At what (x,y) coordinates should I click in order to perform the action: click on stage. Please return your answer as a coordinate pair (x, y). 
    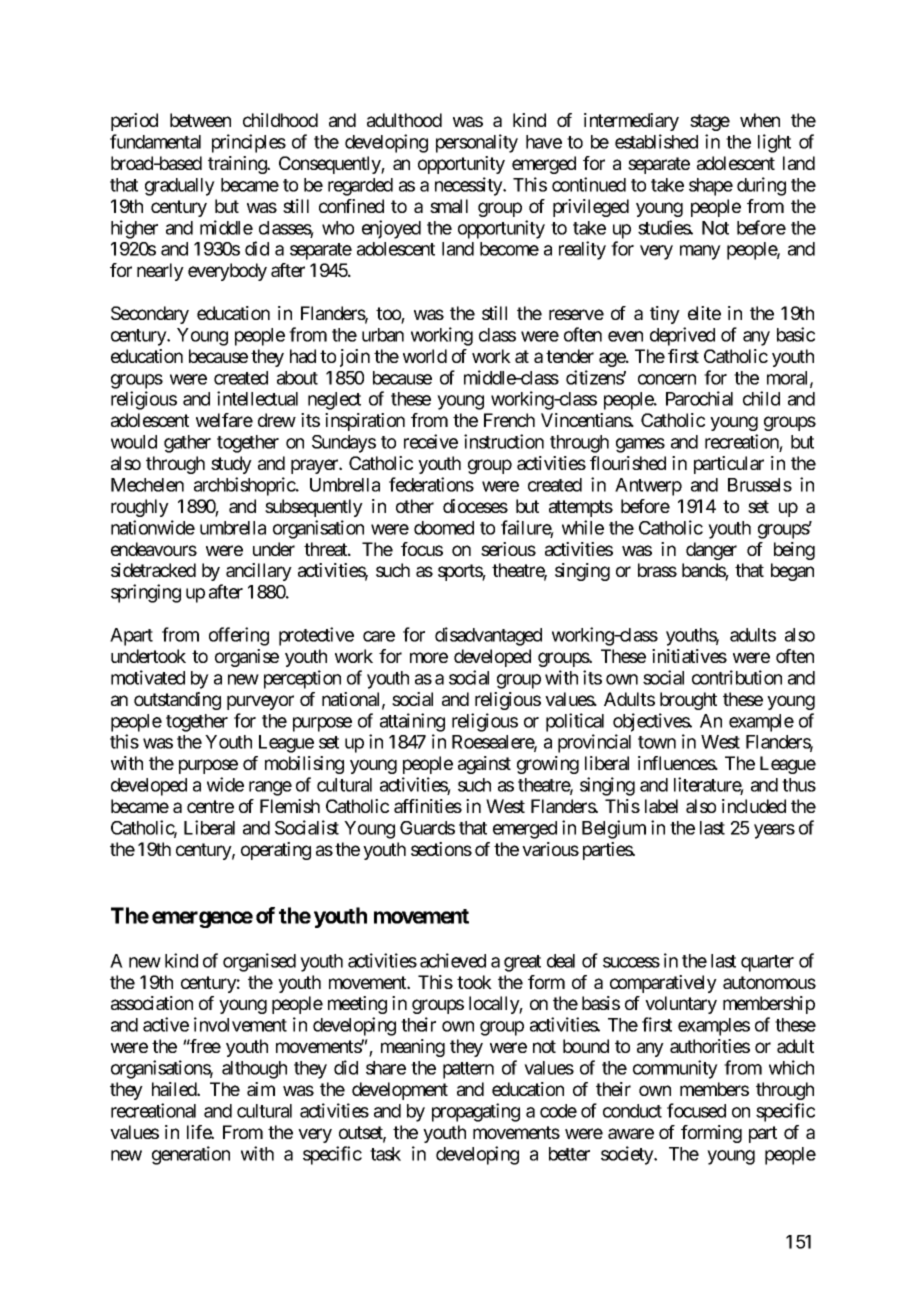
    Looking at the image, I should click on (710, 122).
